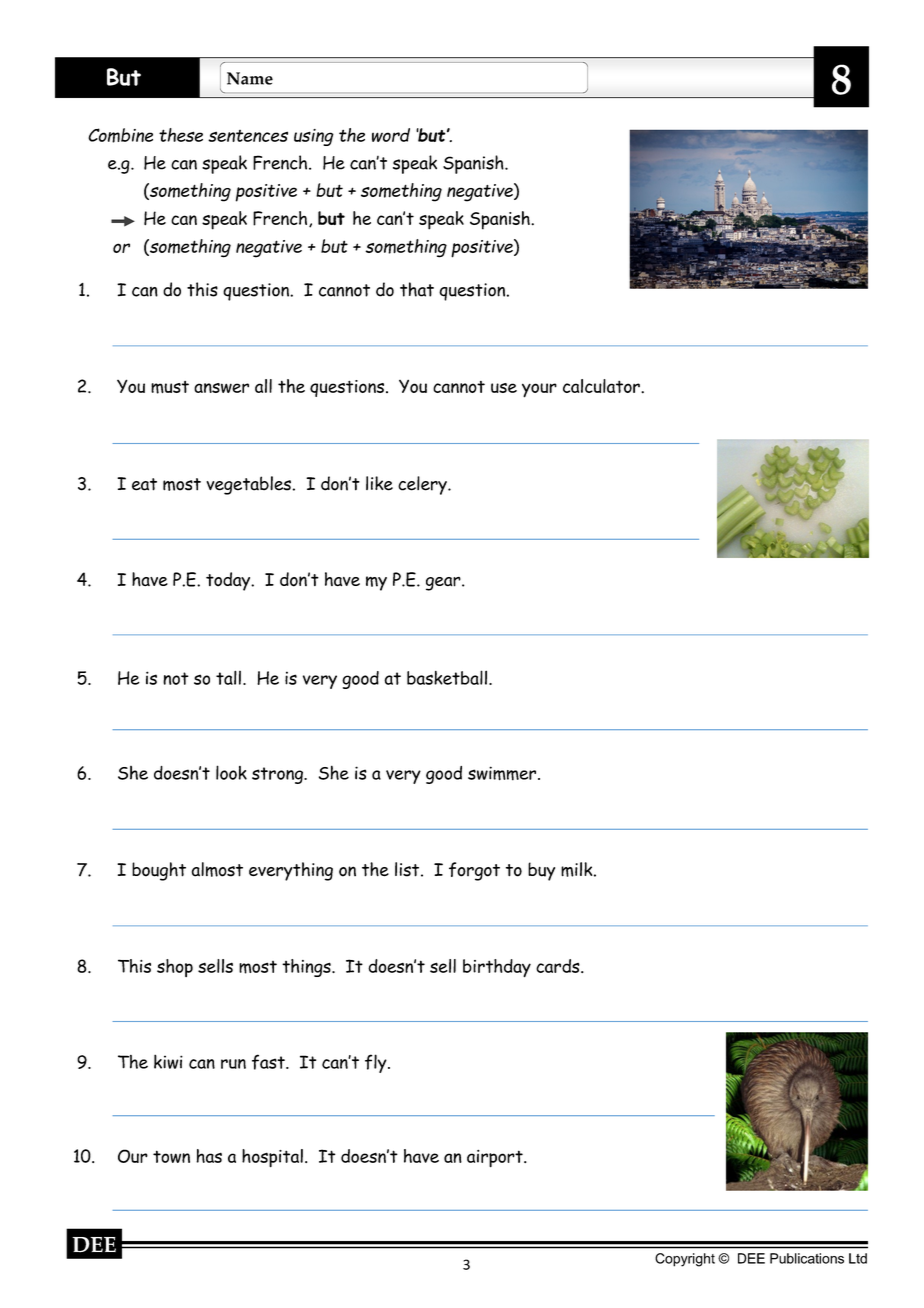  Describe the element at coordinates (209, 1156) in the page. I see `has` at that location.
